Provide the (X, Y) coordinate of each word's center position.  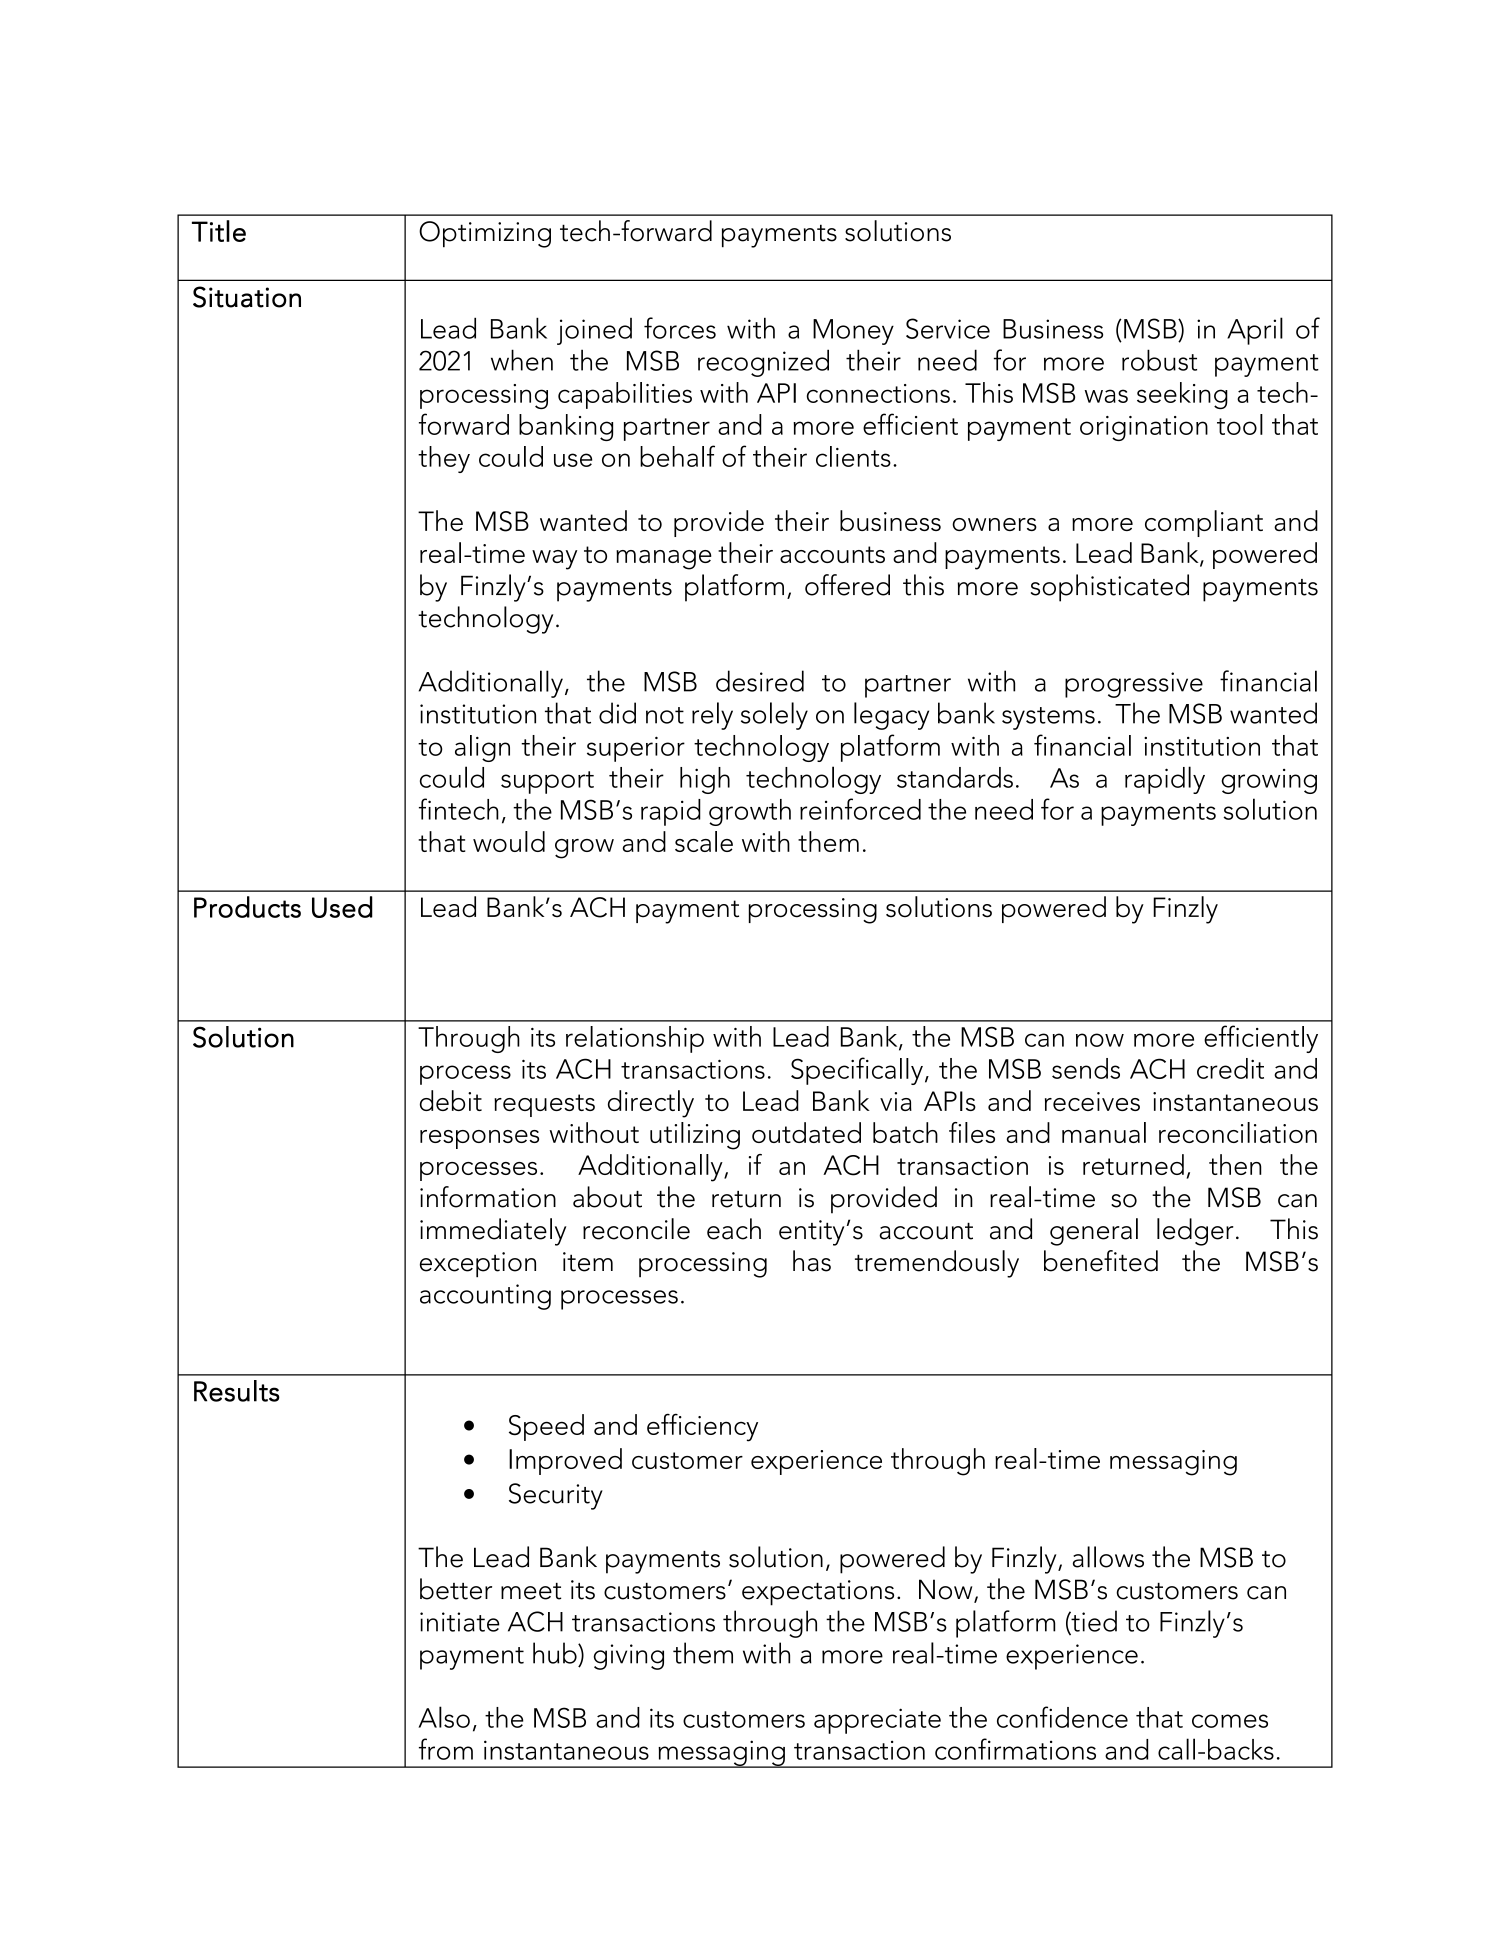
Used (342, 907)
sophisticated (1110, 588)
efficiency (702, 1427)
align (482, 748)
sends (1086, 1068)
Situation (247, 297)
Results (237, 1391)
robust (1159, 360)
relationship (635, 1039)
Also (444, 1717)
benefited (1101, 1261)
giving (628, 1657)
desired (760, 681)
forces (680, 328)
